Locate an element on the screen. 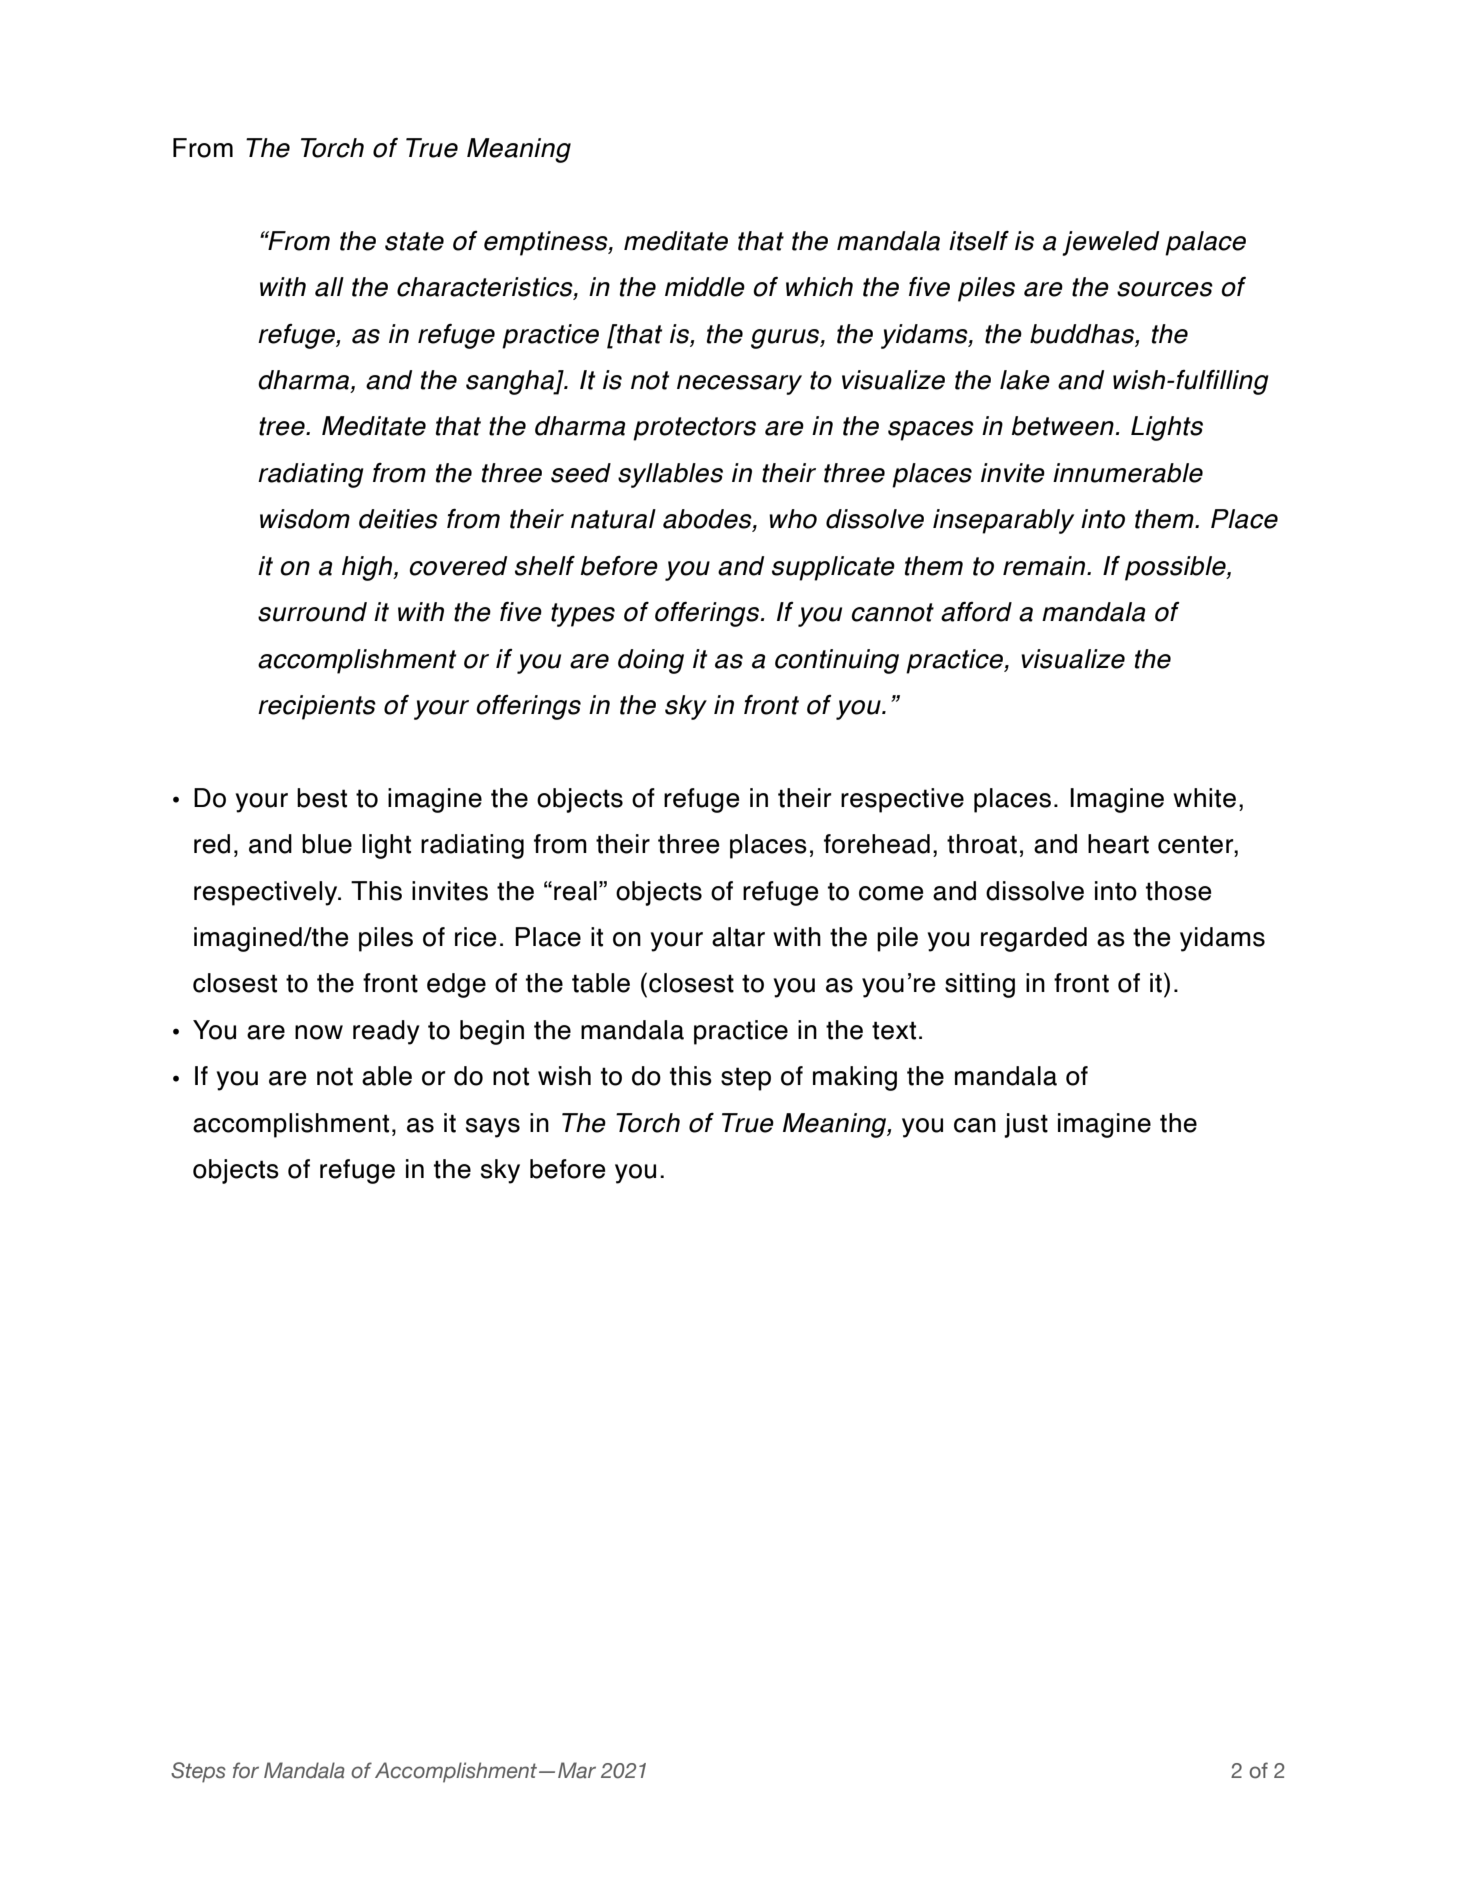 The image size is (1457, 1885). recipients is located at coordinates (317, 707).
